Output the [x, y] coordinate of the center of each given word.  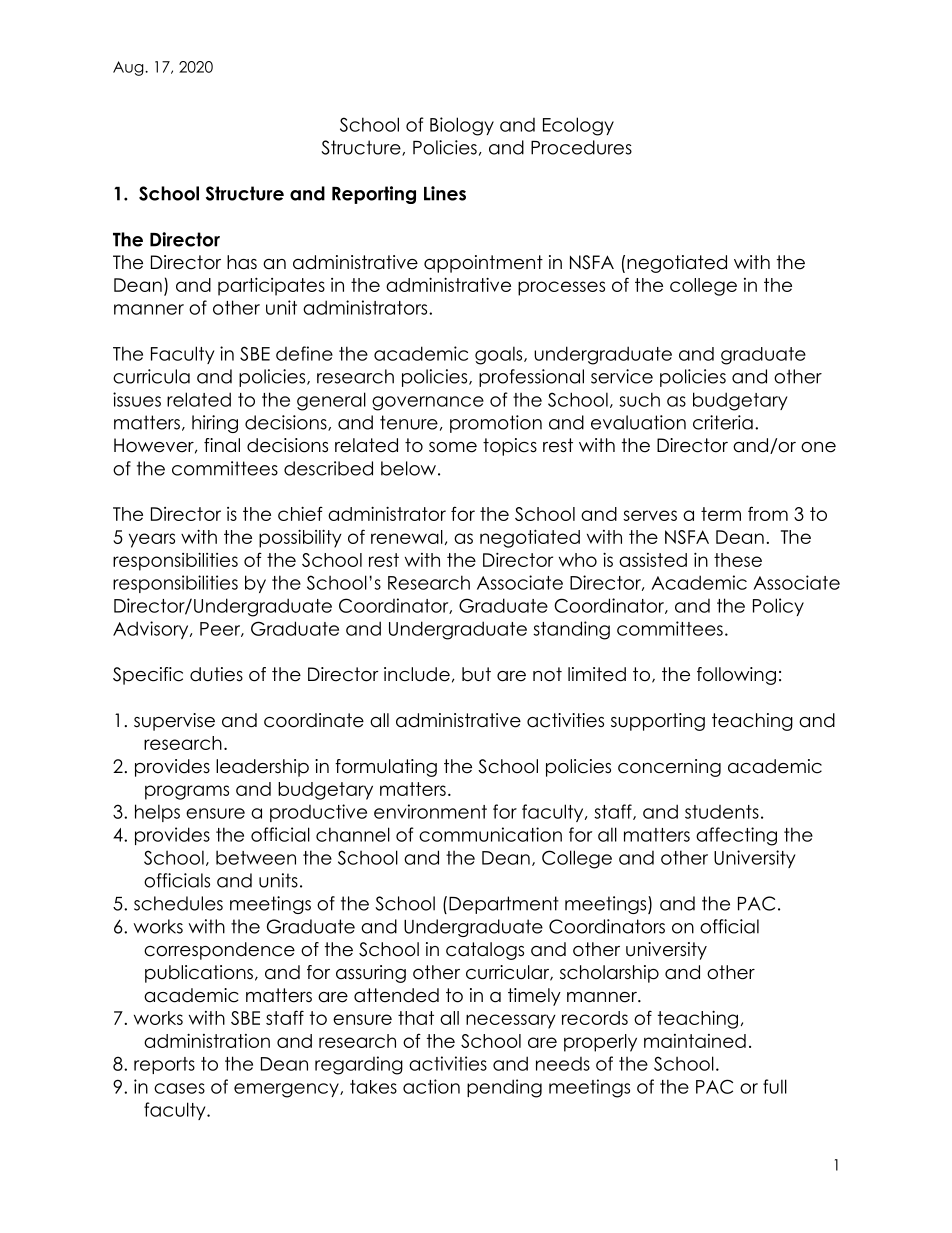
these [738, 560]
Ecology [578, 126]
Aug [129, 68]
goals [500, 355]
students [722, 812]
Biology [462, 126]
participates [271, 286]
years [152, 540]
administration [207, 1040]
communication [490, 834]
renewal [407, 537]
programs [187, 792]
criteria [723, 422]
